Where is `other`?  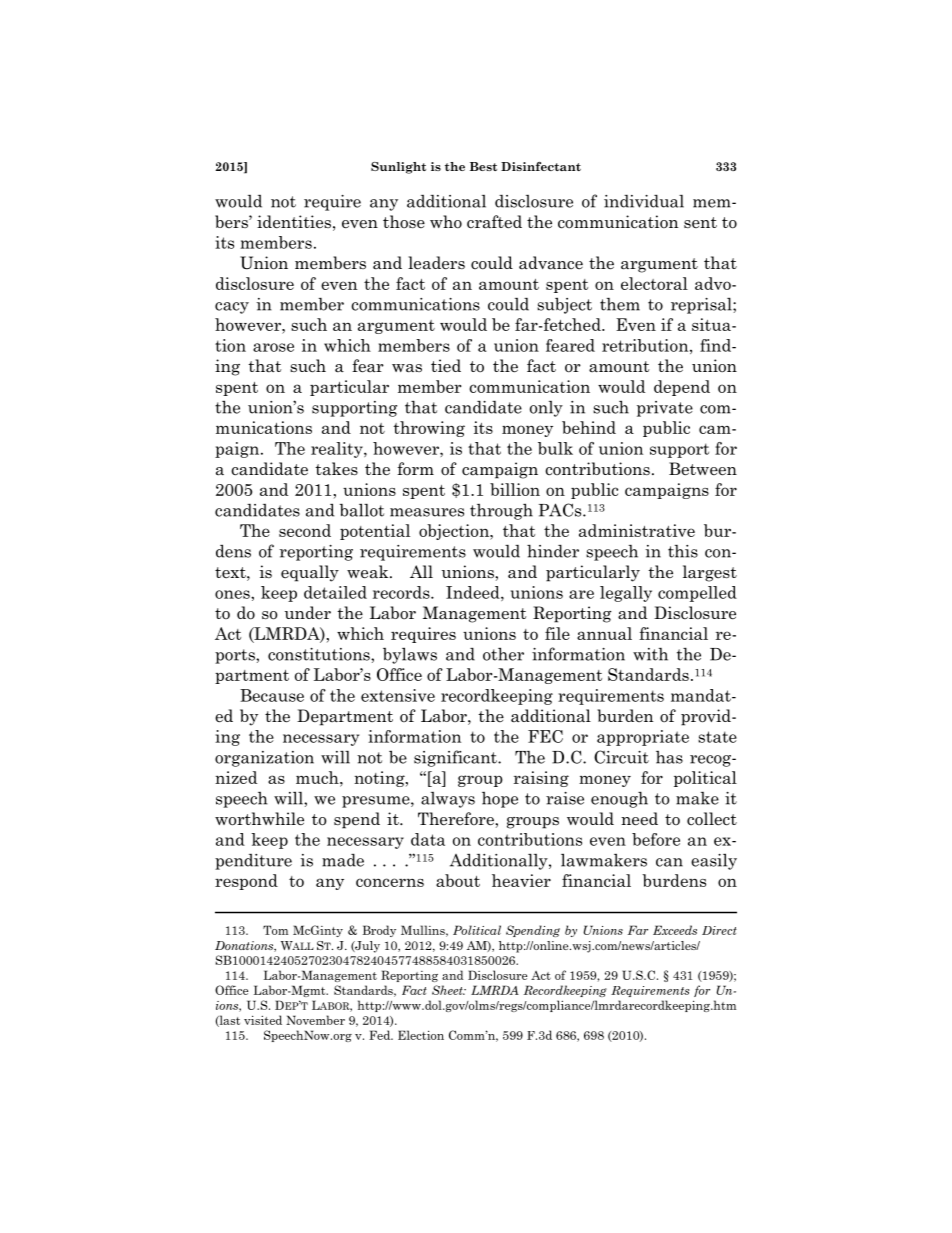
other is located at coordinates (503, 654).
